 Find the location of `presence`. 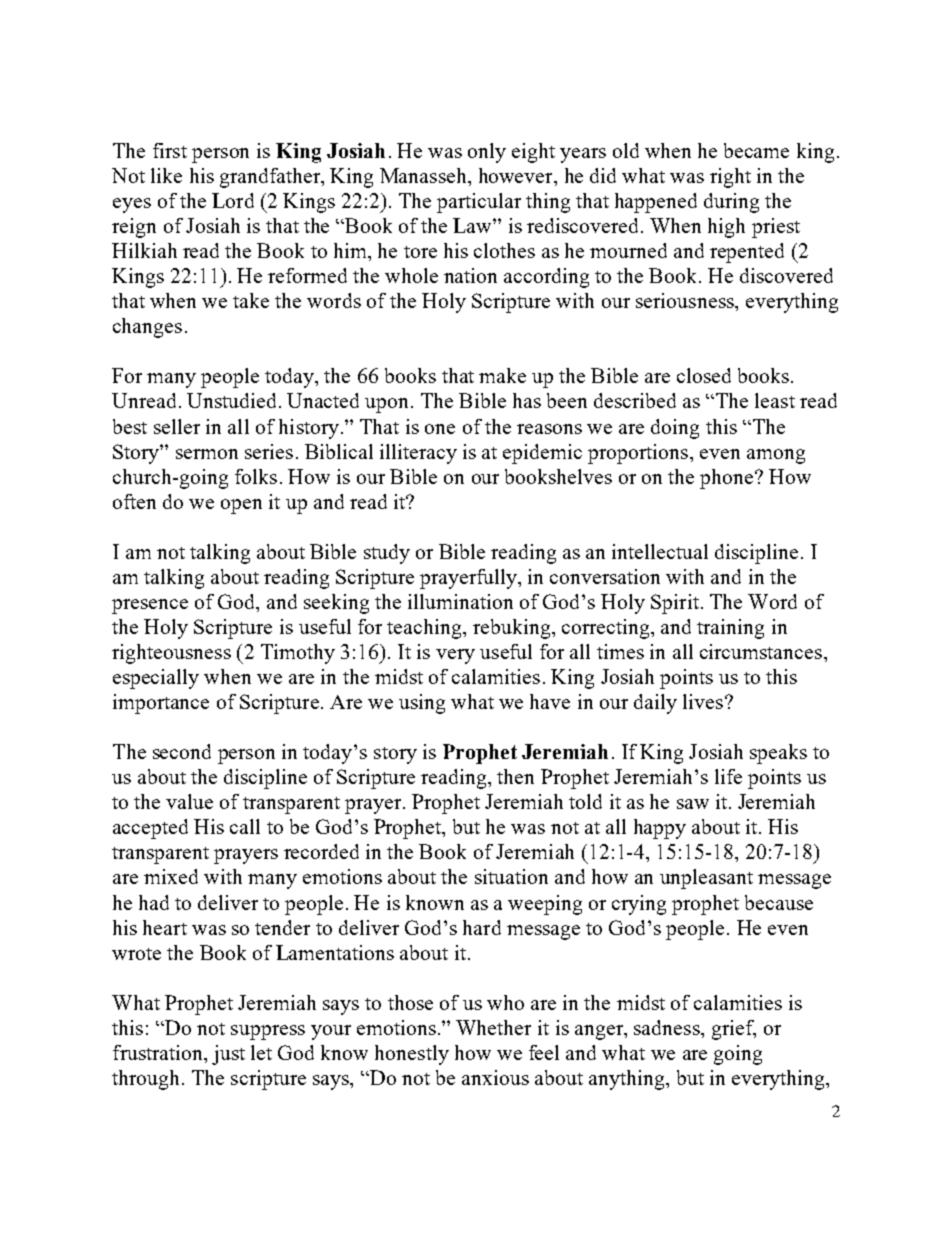

presence is located at coordinates (150, 606).
